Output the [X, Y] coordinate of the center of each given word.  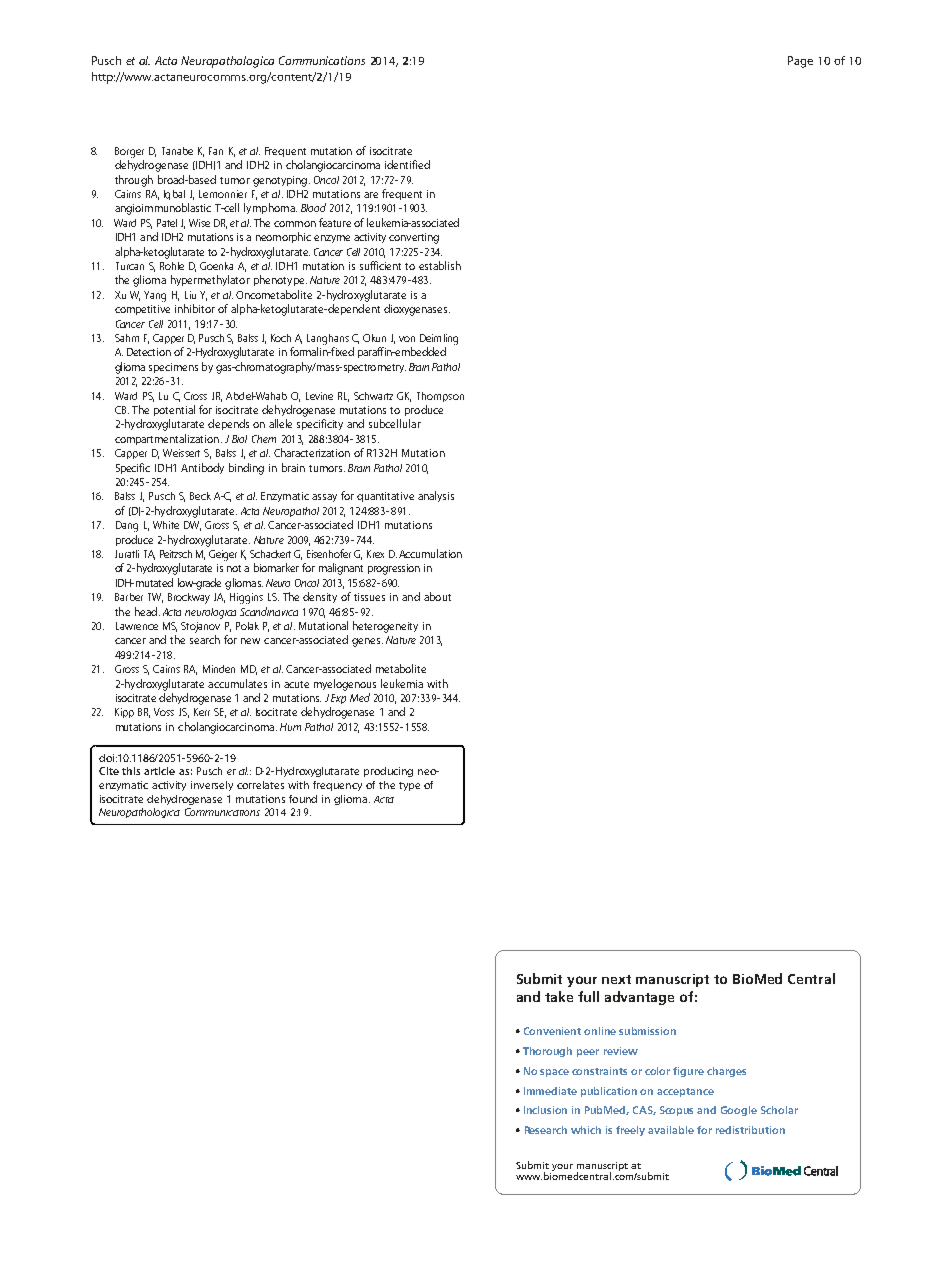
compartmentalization [167, 439]
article [159, 771]
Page [800, 62]
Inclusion [545, 1110]
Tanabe [177, 151]
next [616, 979]
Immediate [550, 1091]
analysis [436, 496]
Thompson [440, 397]
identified [407, 164]
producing [388, 772]
